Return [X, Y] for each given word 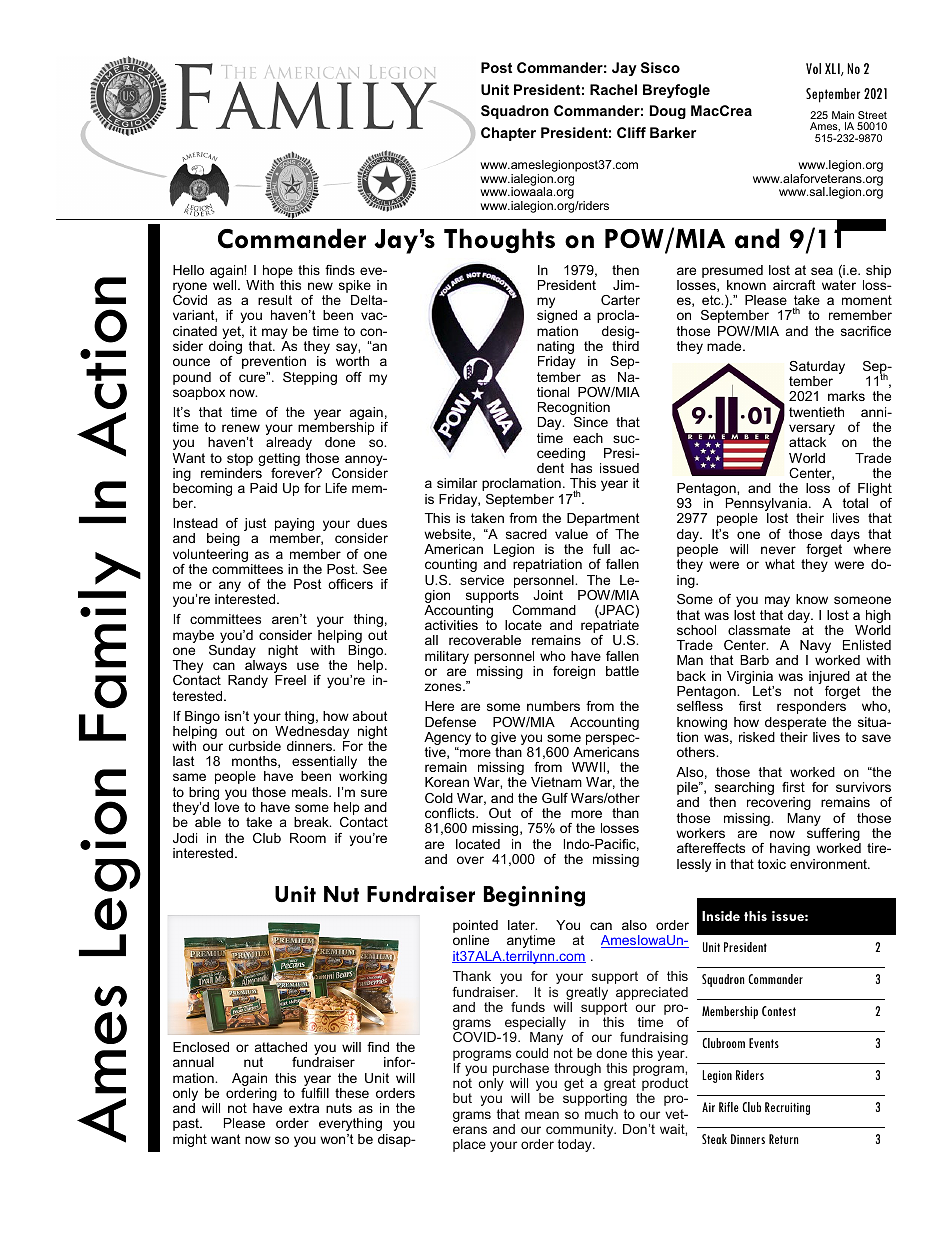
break [312, 822]
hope [278, 271]
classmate [759, 630]
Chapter [508, 134]
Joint [548, 595]
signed [557, 316]
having [790, 849]
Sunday [232, 651]
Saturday [817, 369]
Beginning [534, 896]
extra [304, 1108]
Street [872, 115]
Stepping [310, 378]
